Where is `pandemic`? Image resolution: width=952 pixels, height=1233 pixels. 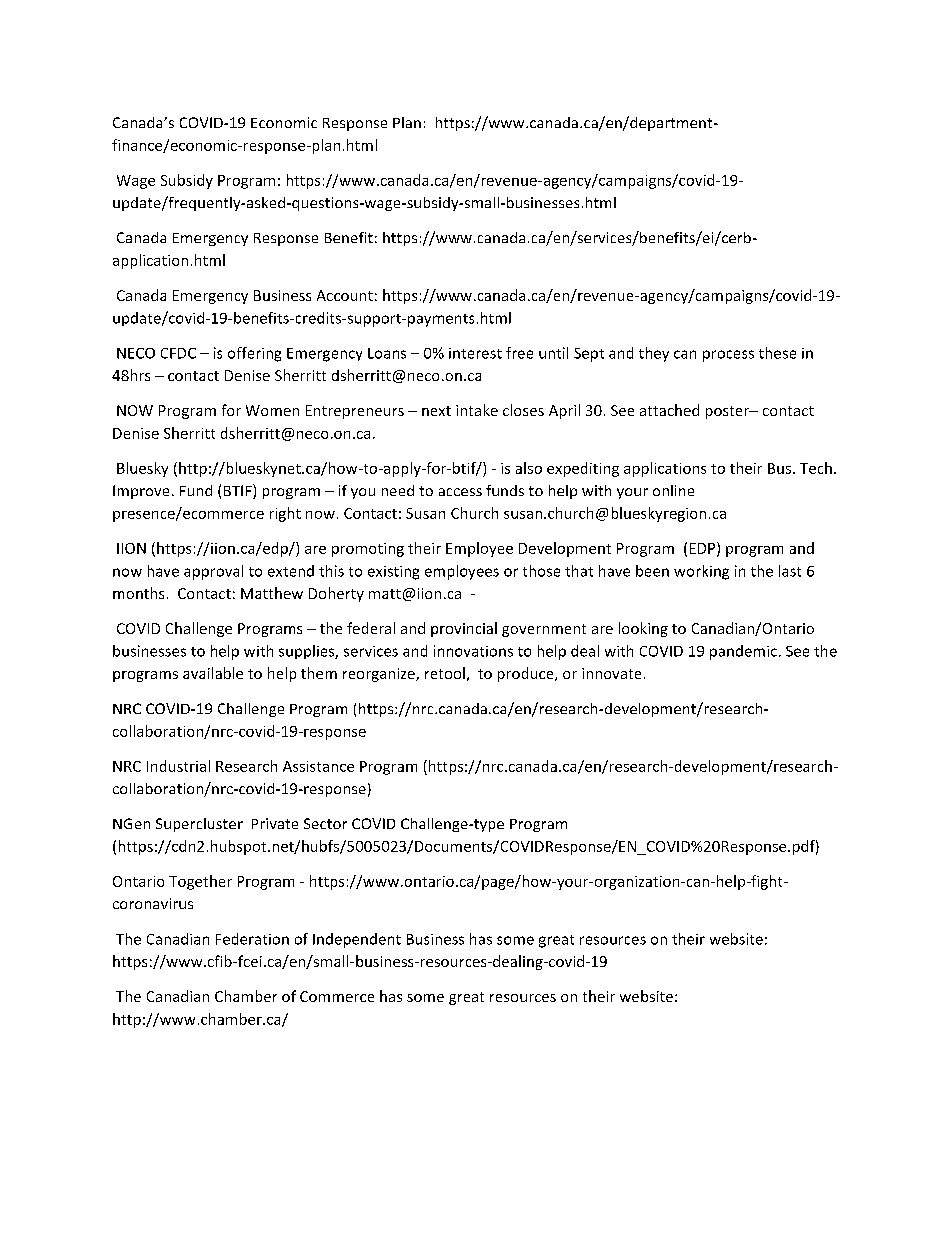
pandemic is located at coordinates (743, 652).
